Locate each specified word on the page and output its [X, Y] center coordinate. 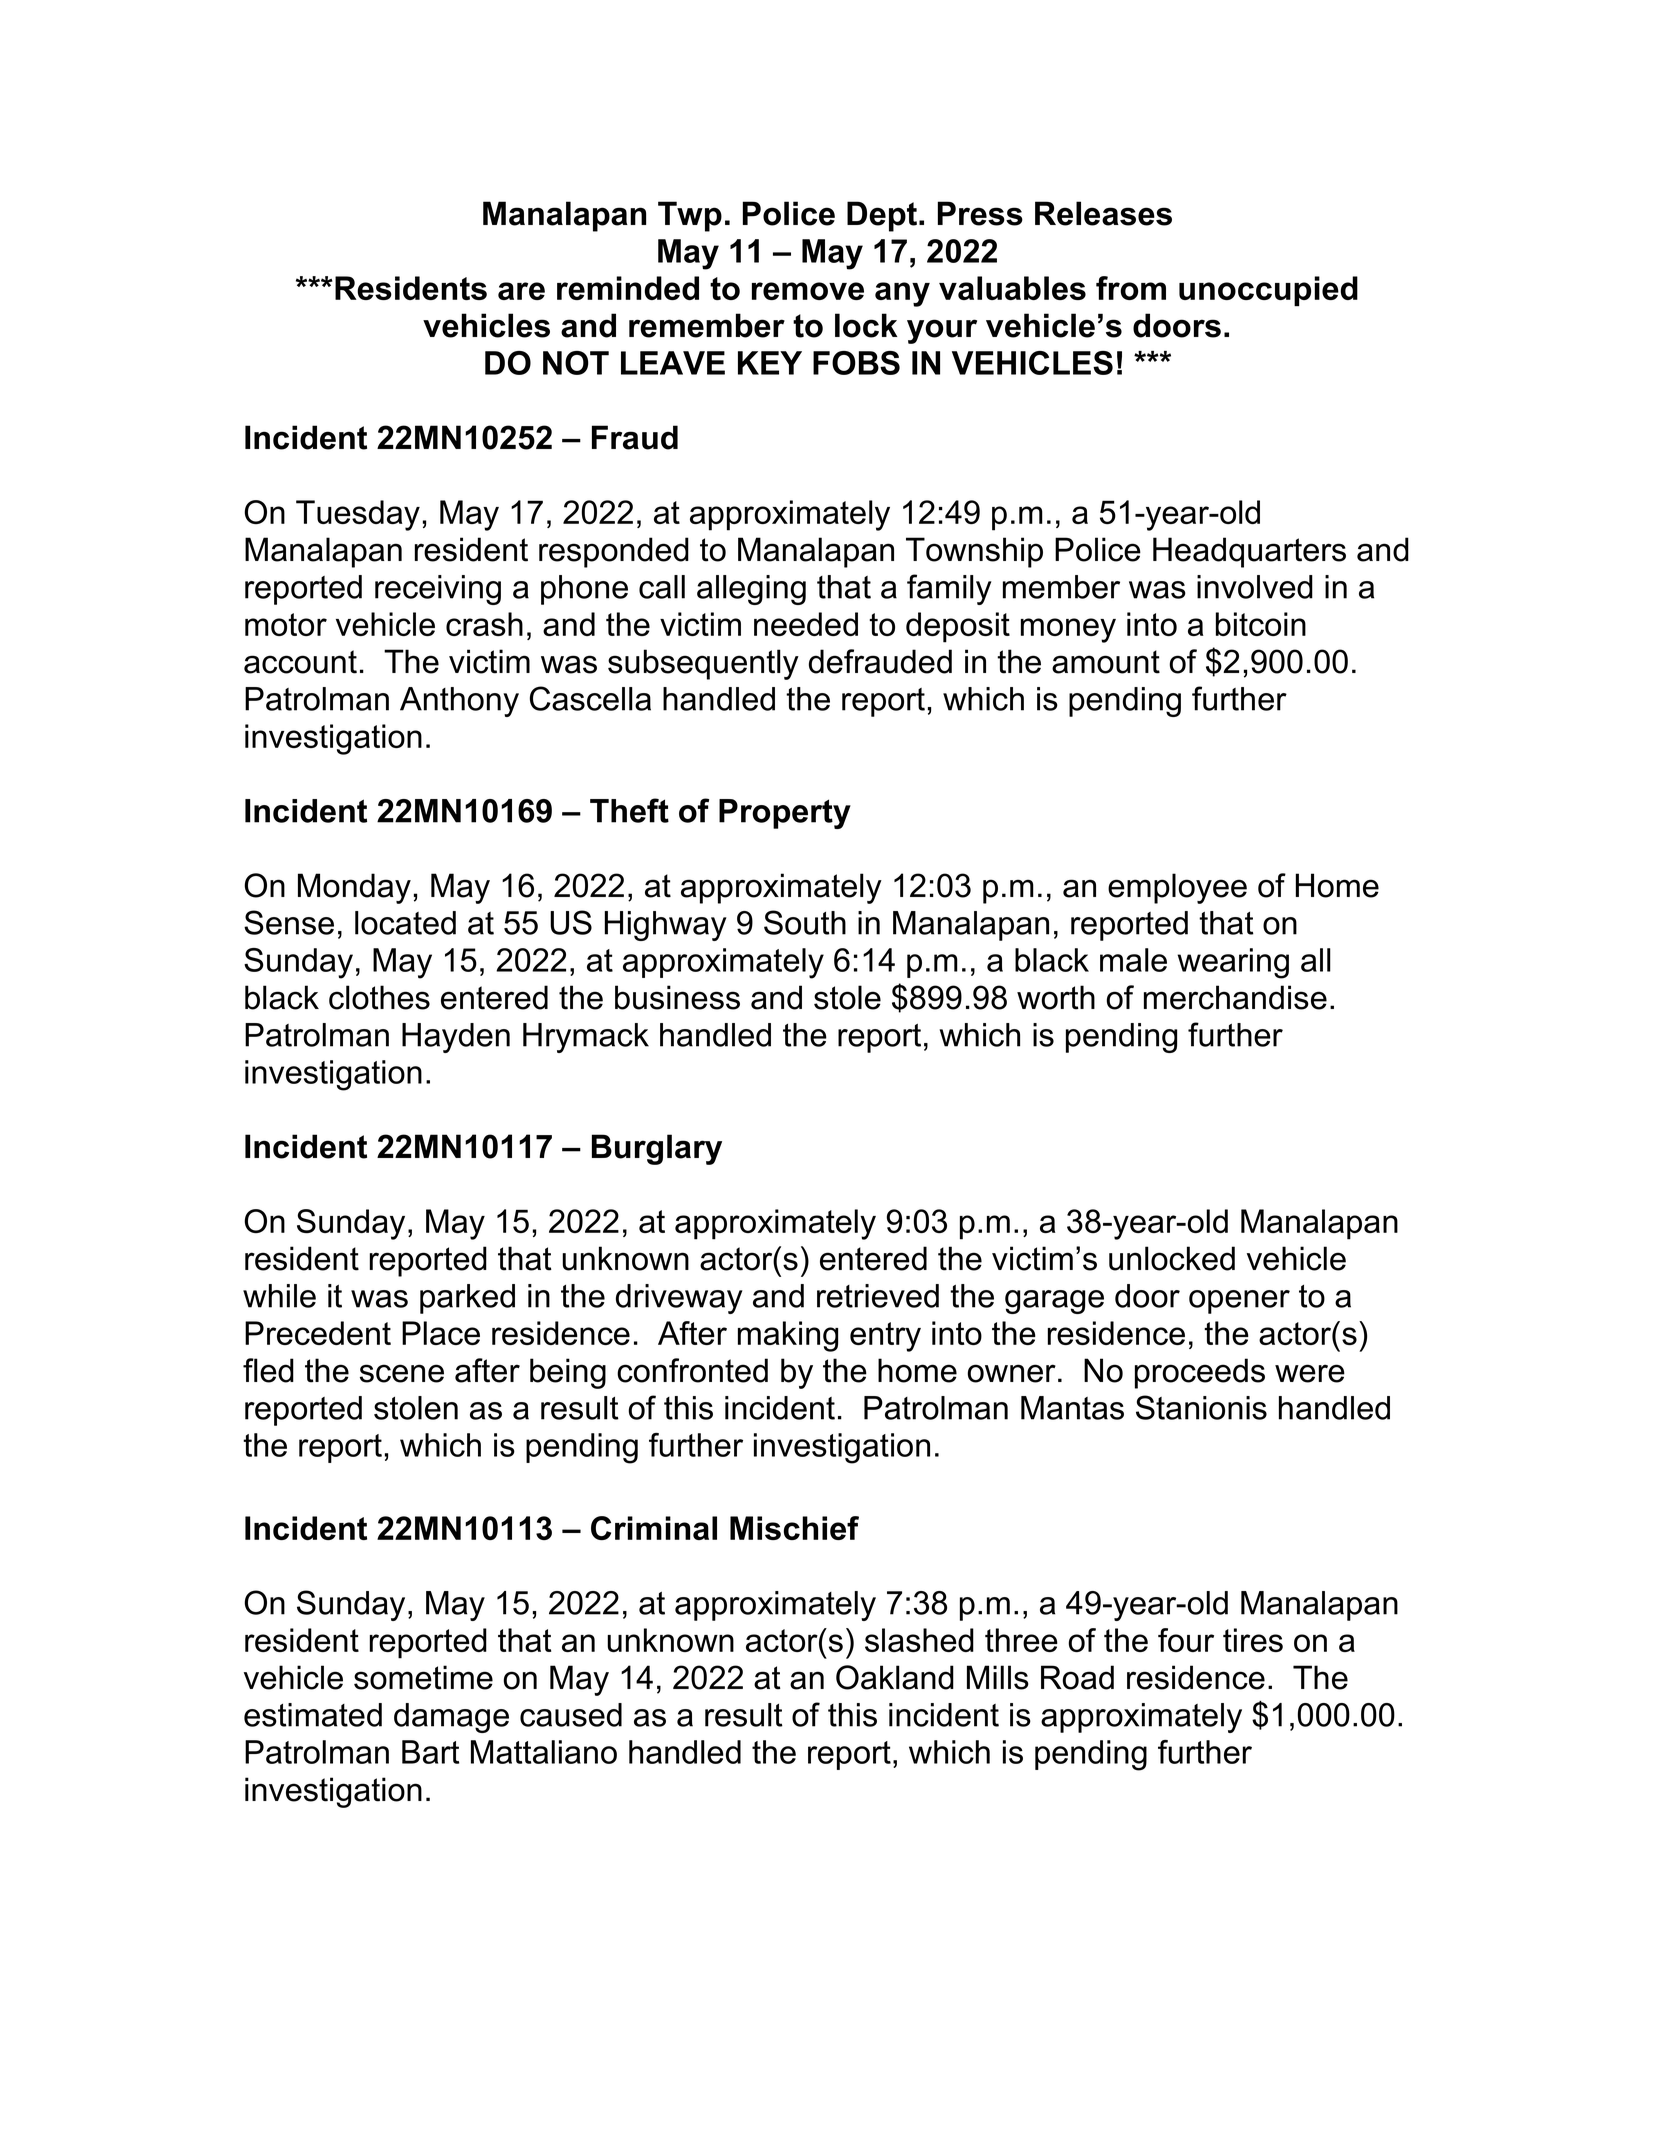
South [805, 922]
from [1131, 288]
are [521, 291]
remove [808, 291]
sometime [423, 1677]
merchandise [1235, 997]
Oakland [895, 1677]
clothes [379, 997]
